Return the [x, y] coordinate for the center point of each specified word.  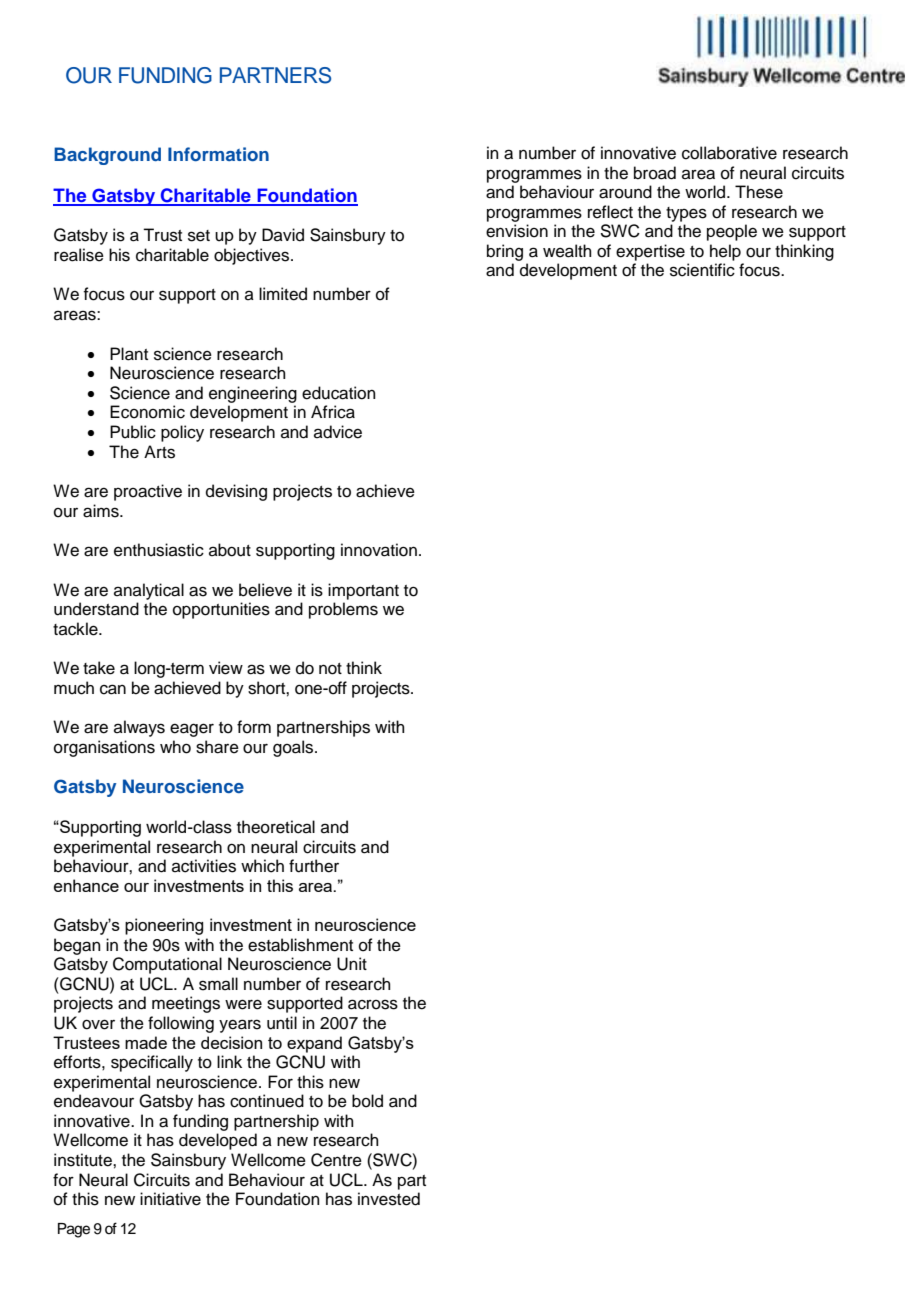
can [113, 689]
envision [517, 231]
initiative [170, 1199]
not [330, 669]
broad [655, 173]
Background [107, 156]
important [363, 591]
